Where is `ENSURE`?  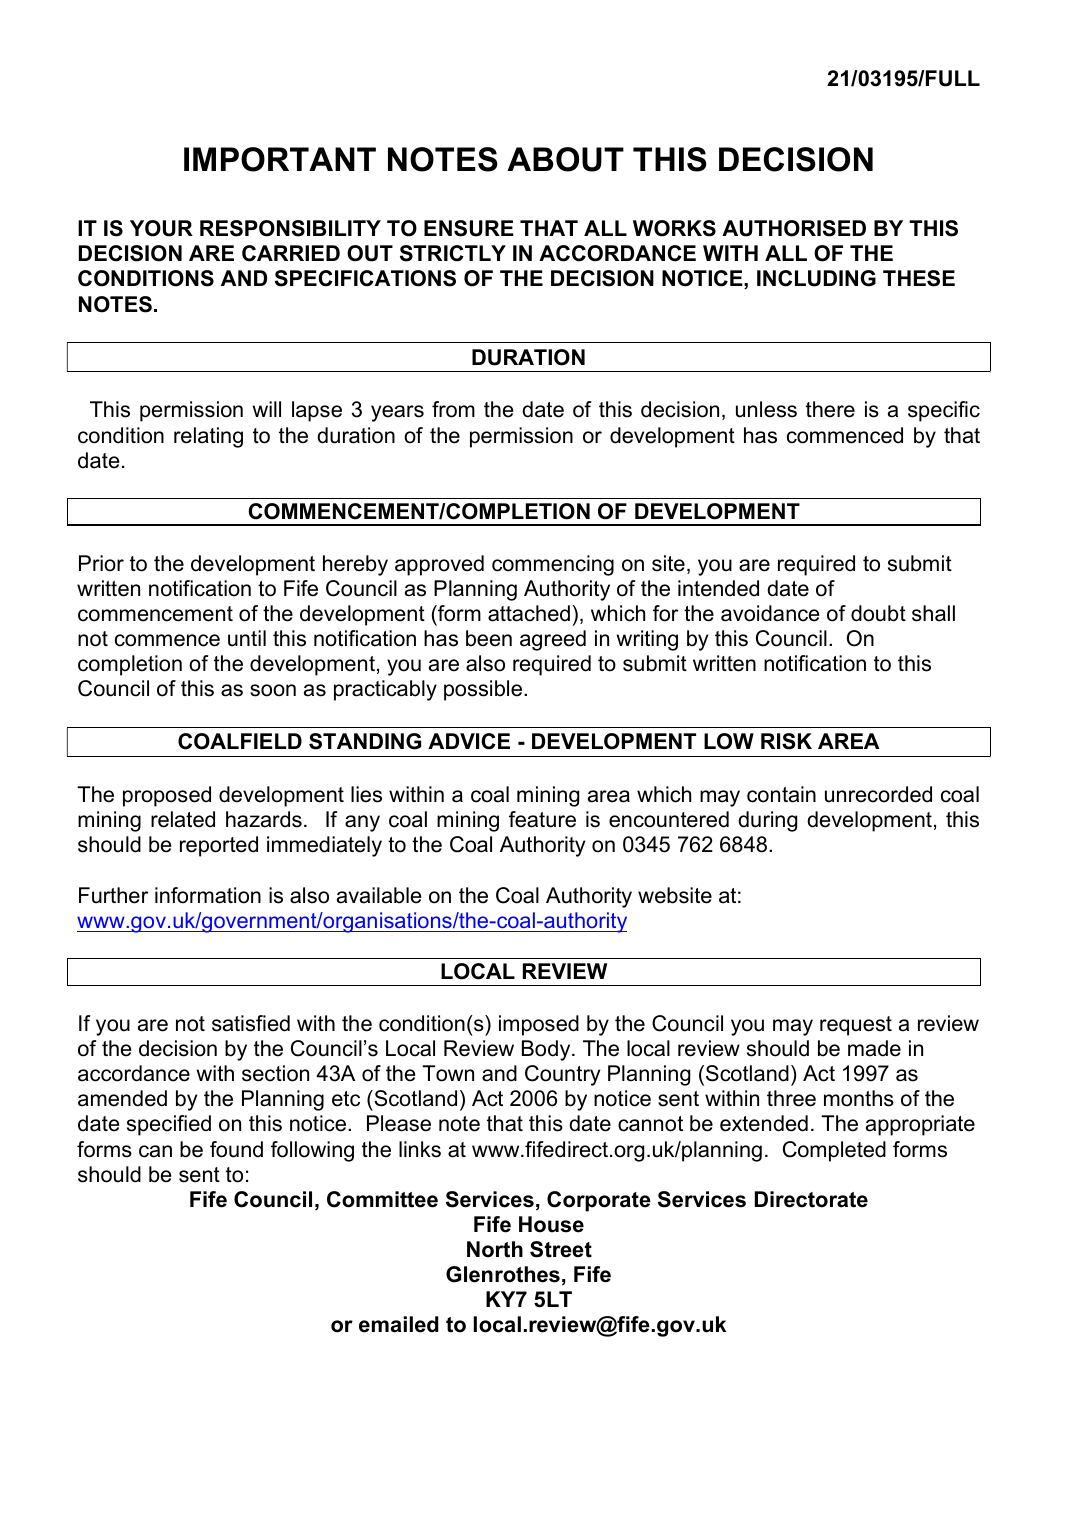 ENSURE is located at coordinates (469, 228).
